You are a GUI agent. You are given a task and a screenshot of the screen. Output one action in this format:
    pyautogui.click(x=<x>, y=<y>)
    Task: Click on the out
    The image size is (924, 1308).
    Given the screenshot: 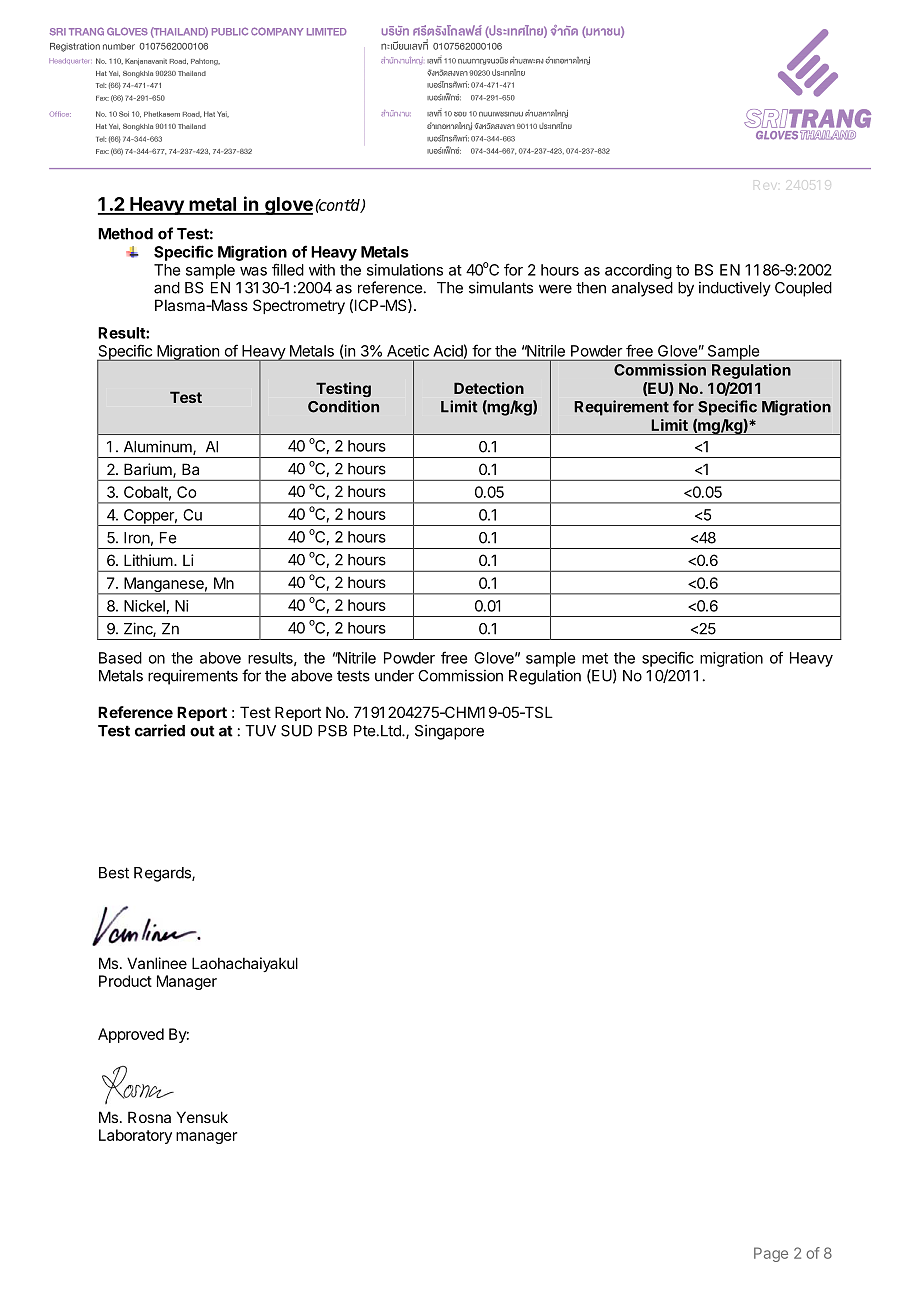 What is the action you would take?
    pyautogui.click(x=202, y=731)
